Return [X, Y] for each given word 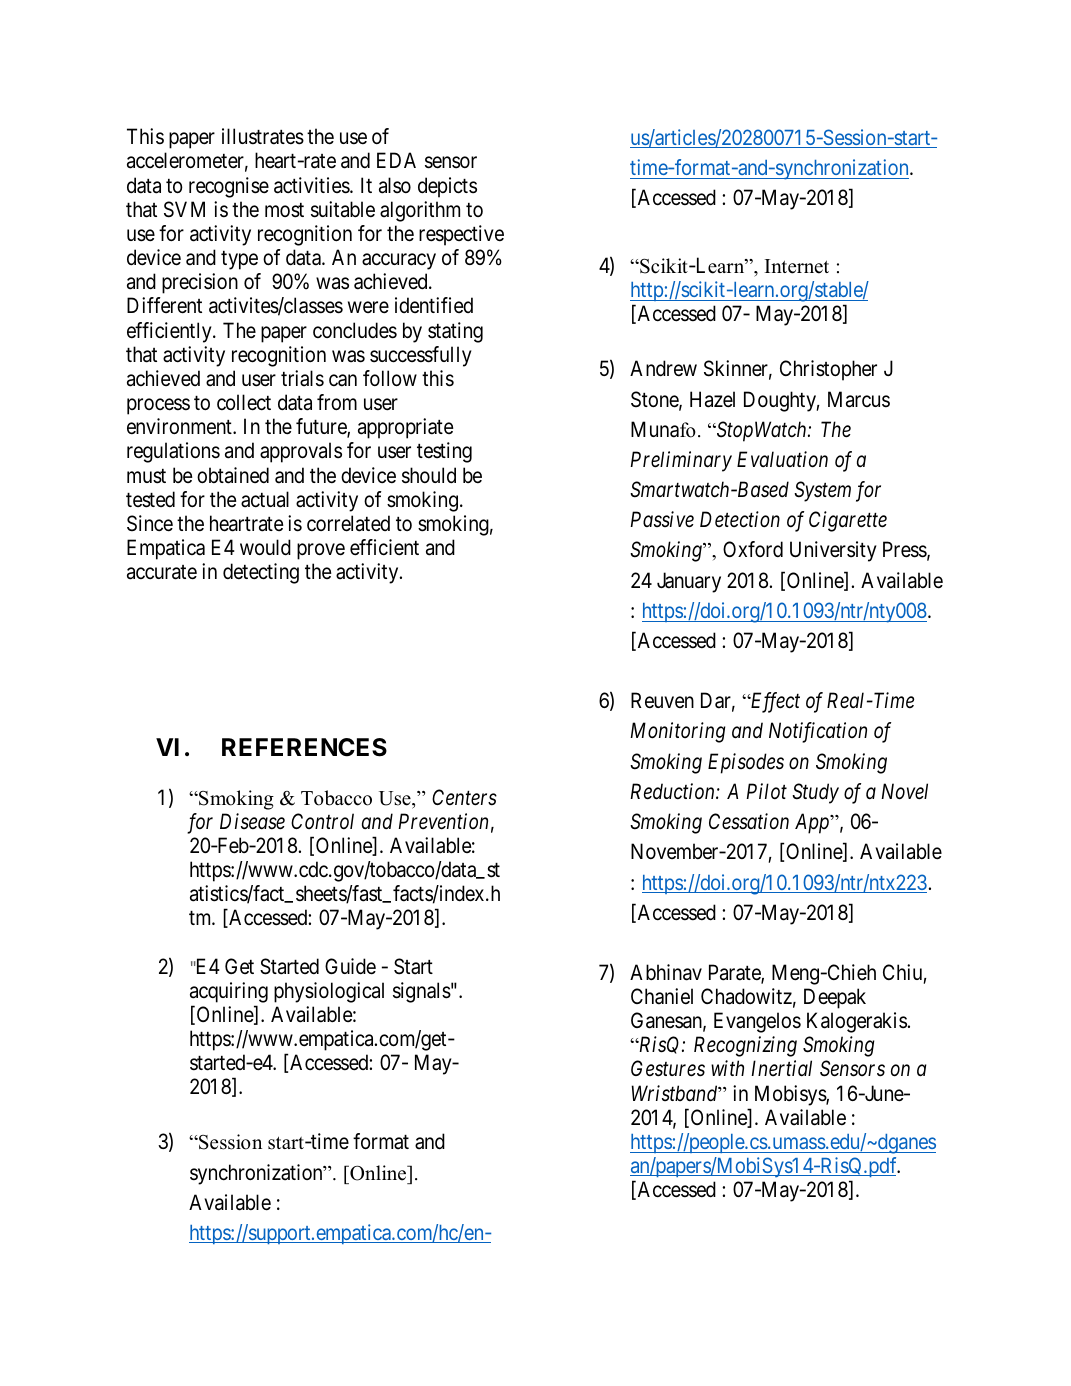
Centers [464, 797]
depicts [447, 187]
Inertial [781, 1068]
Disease [252, 821]
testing [444, 452]
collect [244, 402]
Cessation [749, 821]
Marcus [859, 399]
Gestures [668, 1068]
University [833, 551]
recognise [229, 187]
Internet [797, 266]
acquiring [229, 992]
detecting [261, 573]
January [689, 582]
